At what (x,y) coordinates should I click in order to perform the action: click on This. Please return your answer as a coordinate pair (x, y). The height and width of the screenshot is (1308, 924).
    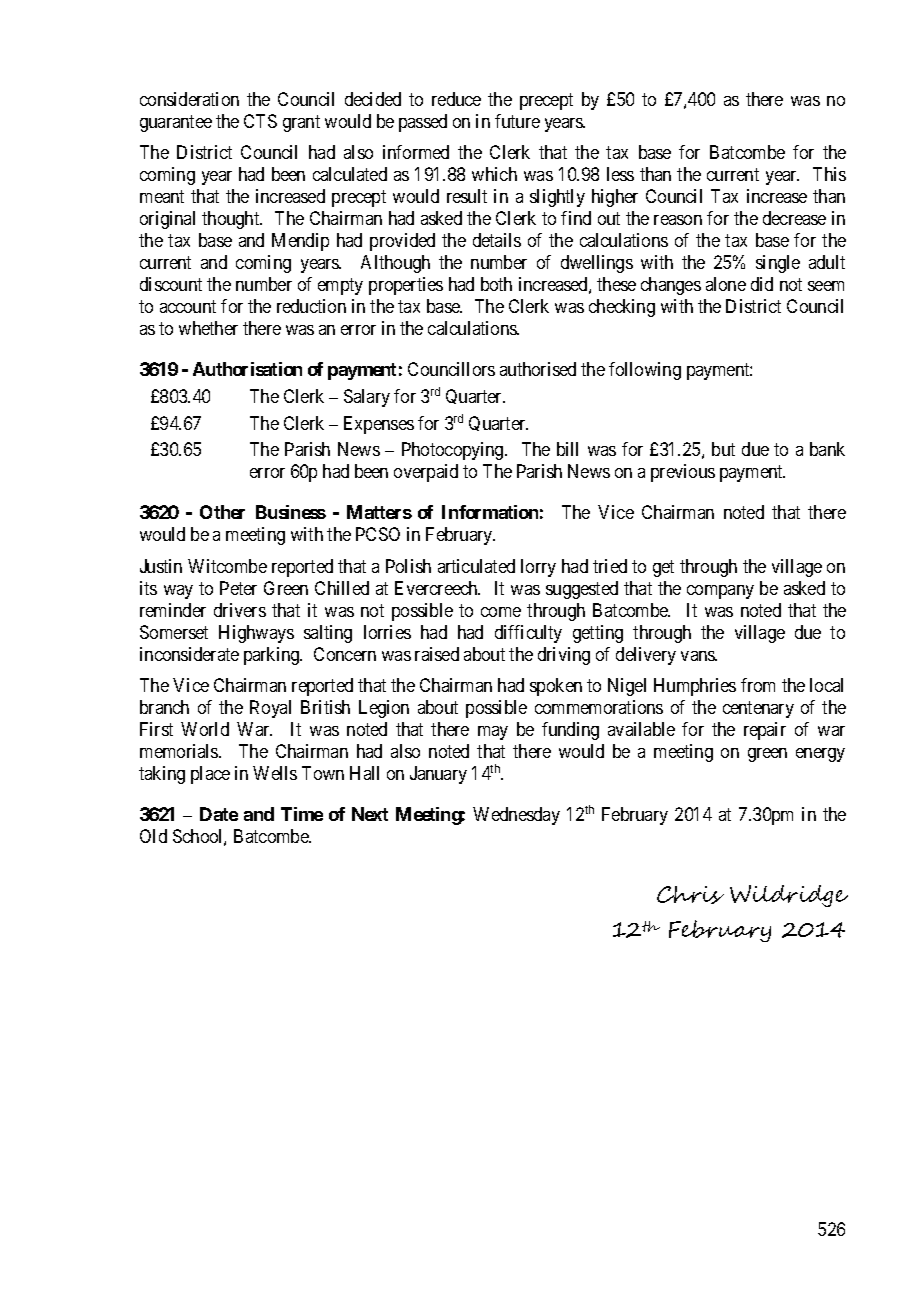
    Looking at the image, I should click on (829, 174).
